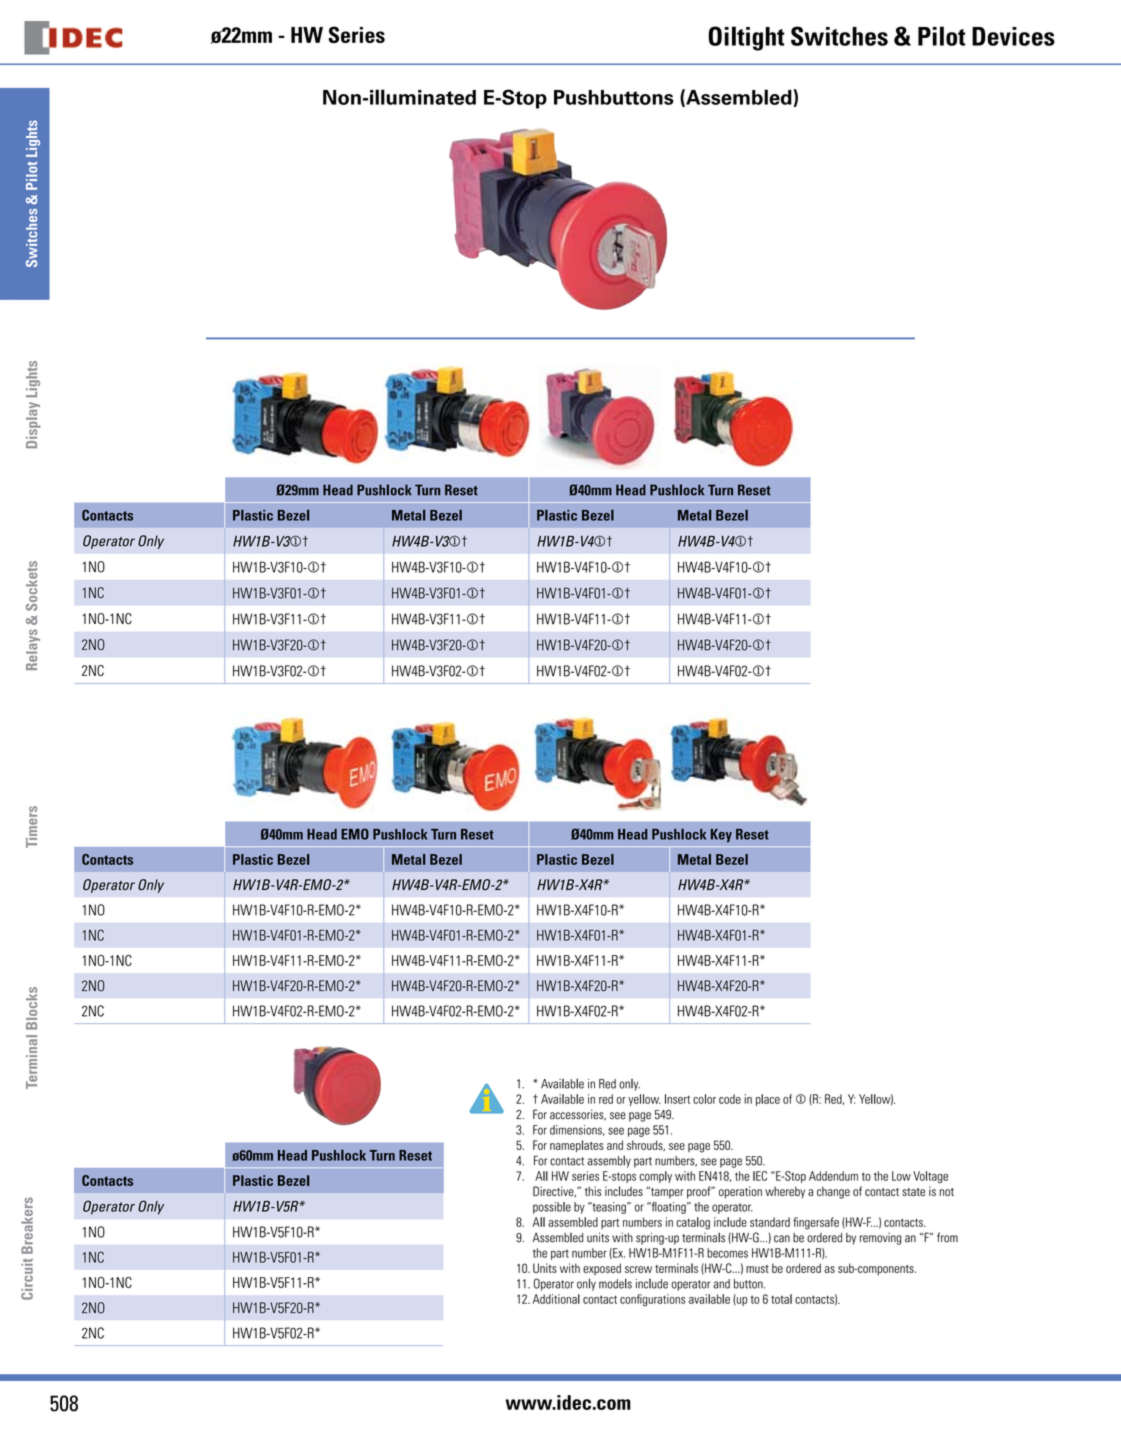 The height and width of the screenshot is (1434, 1121). What do you see at coordinates (782, 1239) in the screenshot?
I see `can` at bounding box center [782, 1239].
